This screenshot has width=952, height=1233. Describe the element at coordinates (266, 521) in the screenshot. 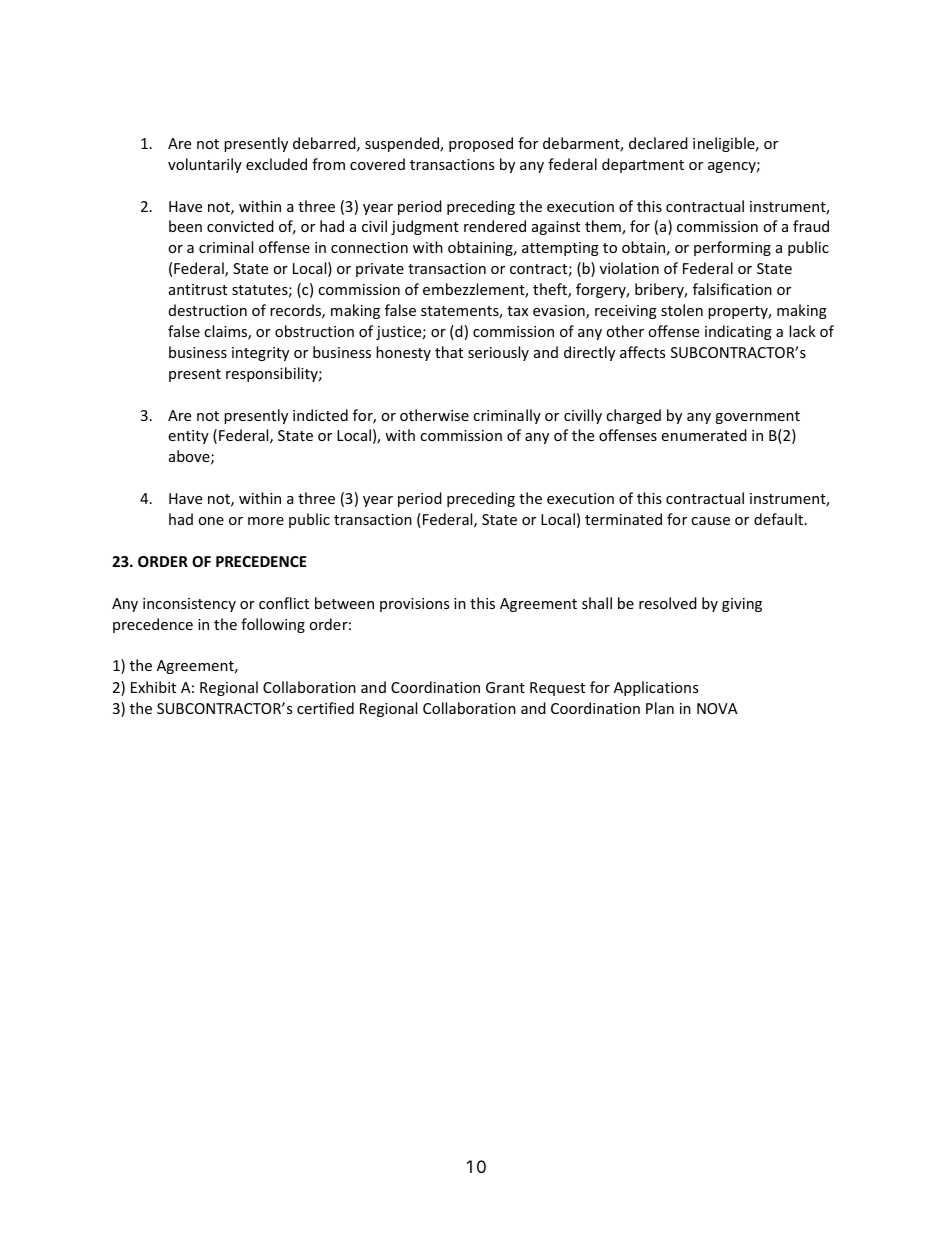

I see `more` at that location.
